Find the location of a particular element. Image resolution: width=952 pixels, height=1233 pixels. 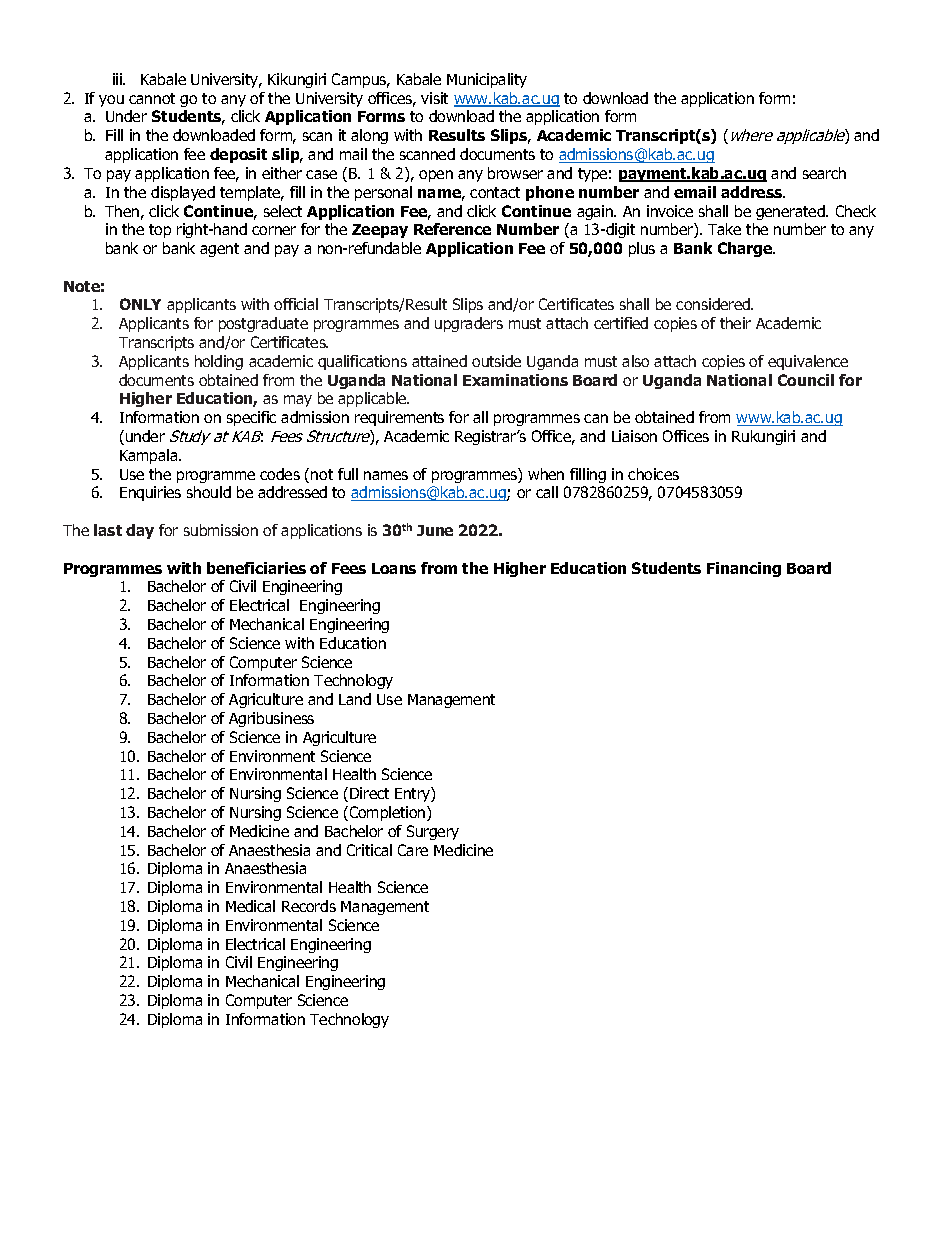

Surgery is located at coordinates (433, 832).
